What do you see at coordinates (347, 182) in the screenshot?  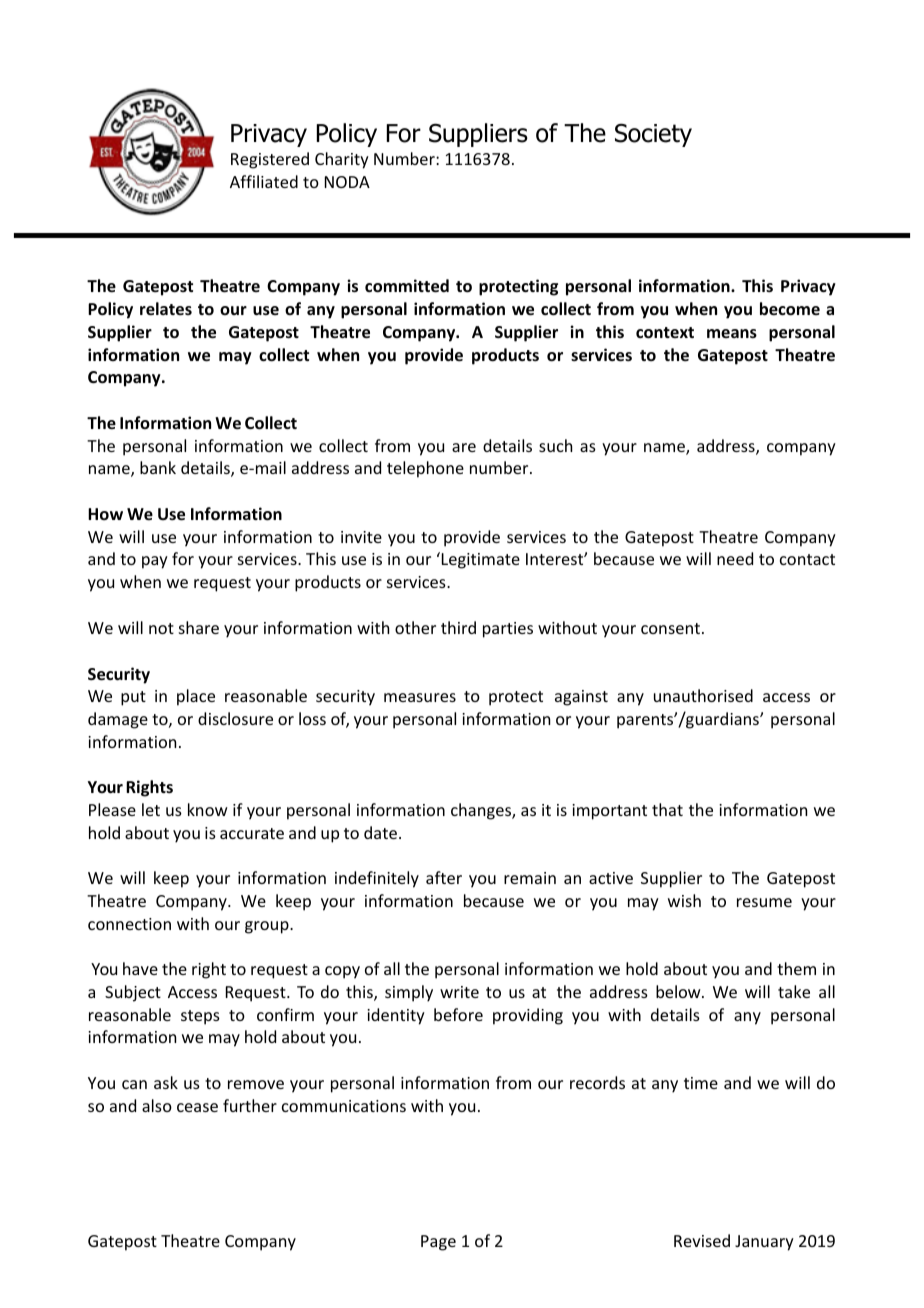 I see `NODA` at bounding box center [347, 182].
